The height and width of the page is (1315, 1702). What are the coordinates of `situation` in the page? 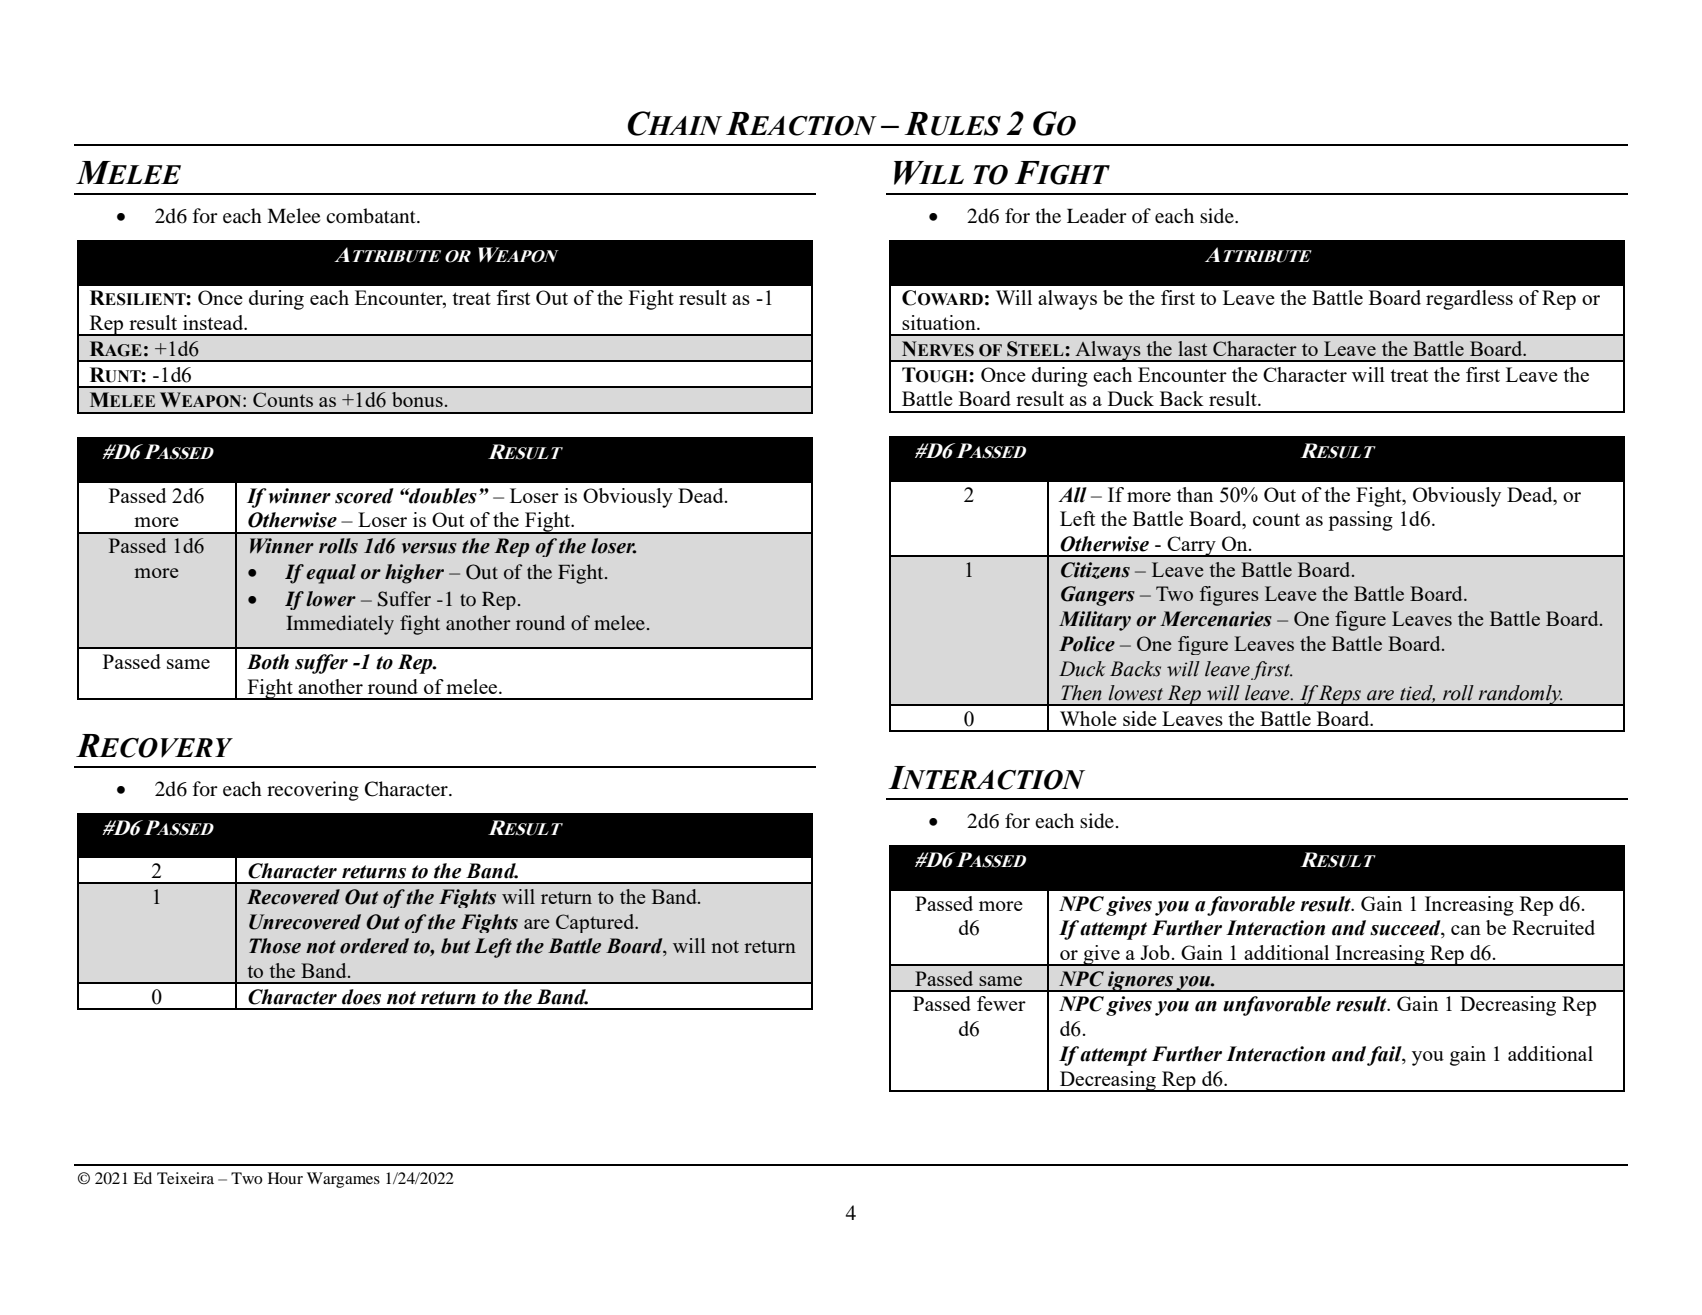 It's located at (940, 322).
